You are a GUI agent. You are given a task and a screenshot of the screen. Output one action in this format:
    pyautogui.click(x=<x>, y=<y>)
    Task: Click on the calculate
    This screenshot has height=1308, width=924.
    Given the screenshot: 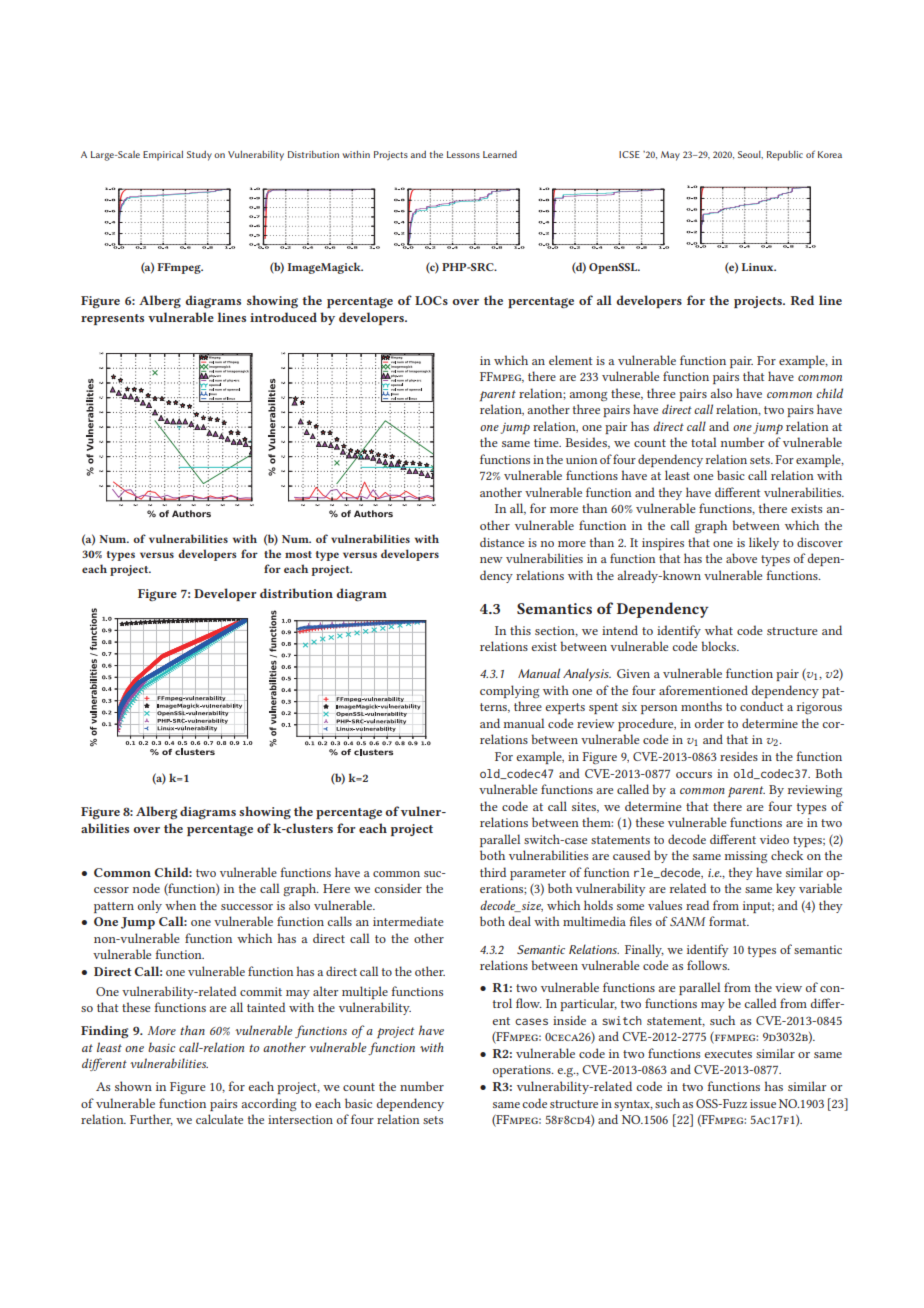 What is the action you would take?
    pyautogui.click(x=219, y=1119)
